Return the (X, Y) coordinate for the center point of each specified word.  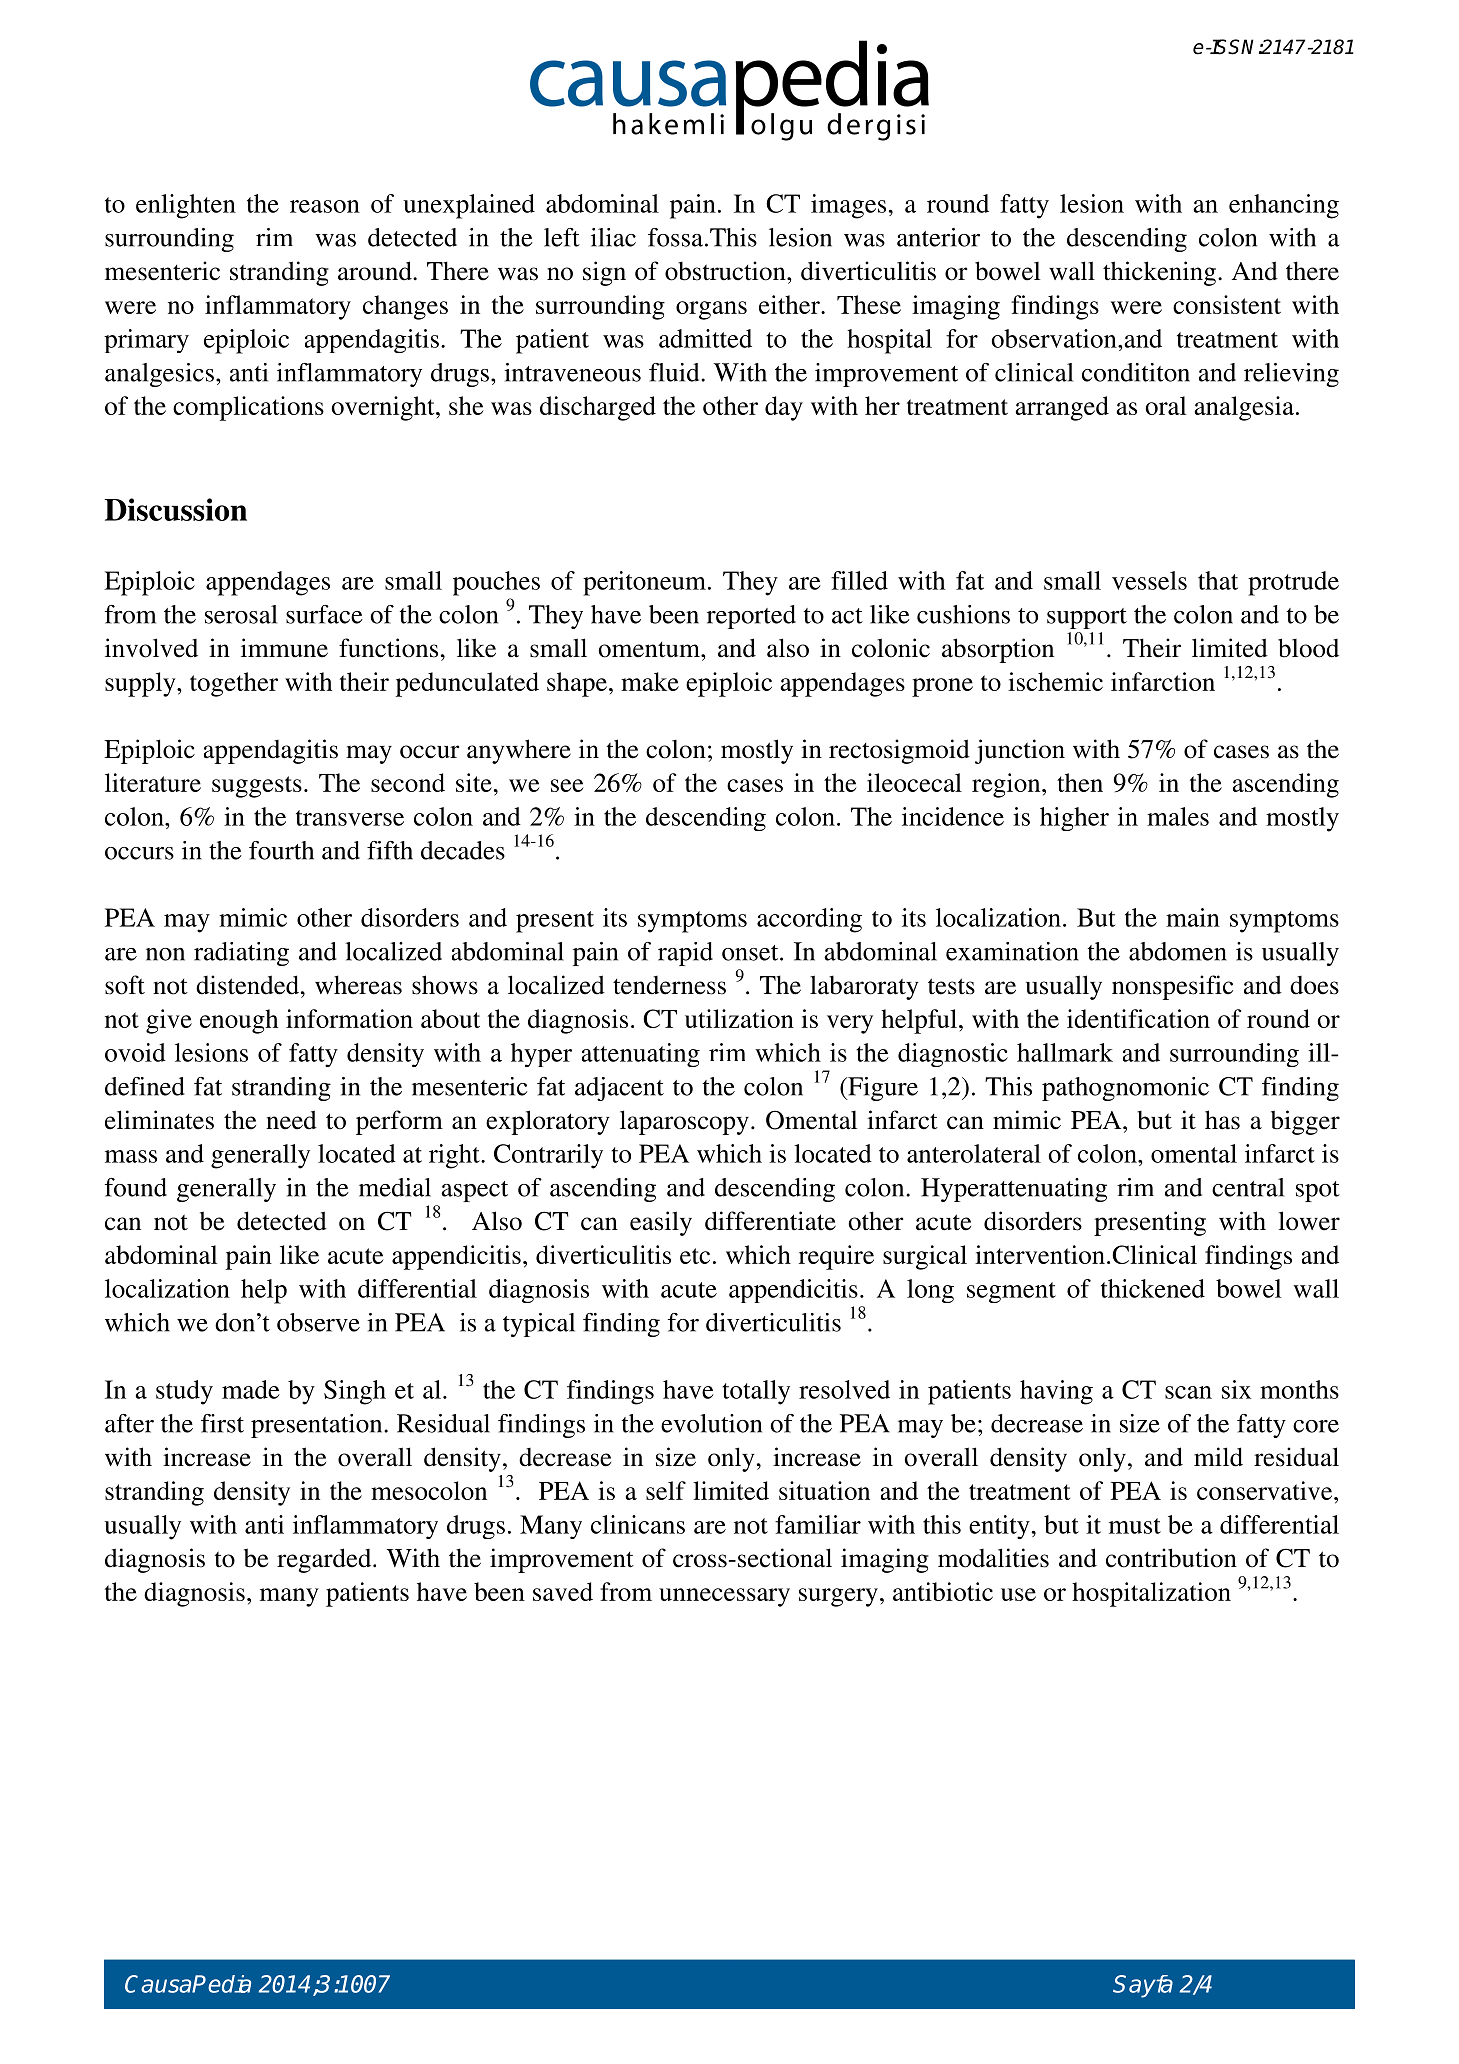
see (567, 785)
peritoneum (644, 583)
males (1178, 816)
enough (239, 1021)
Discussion (176, 509)
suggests (257, 787)
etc (695, 1256)
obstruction (726, 271)
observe (318, 1322)
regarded (325, 1560)
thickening (1159, 273)
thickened (1153, 1288)
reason (325, 206)
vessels (1149, 580)
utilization (739, 1018)
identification (1138, 1018)
